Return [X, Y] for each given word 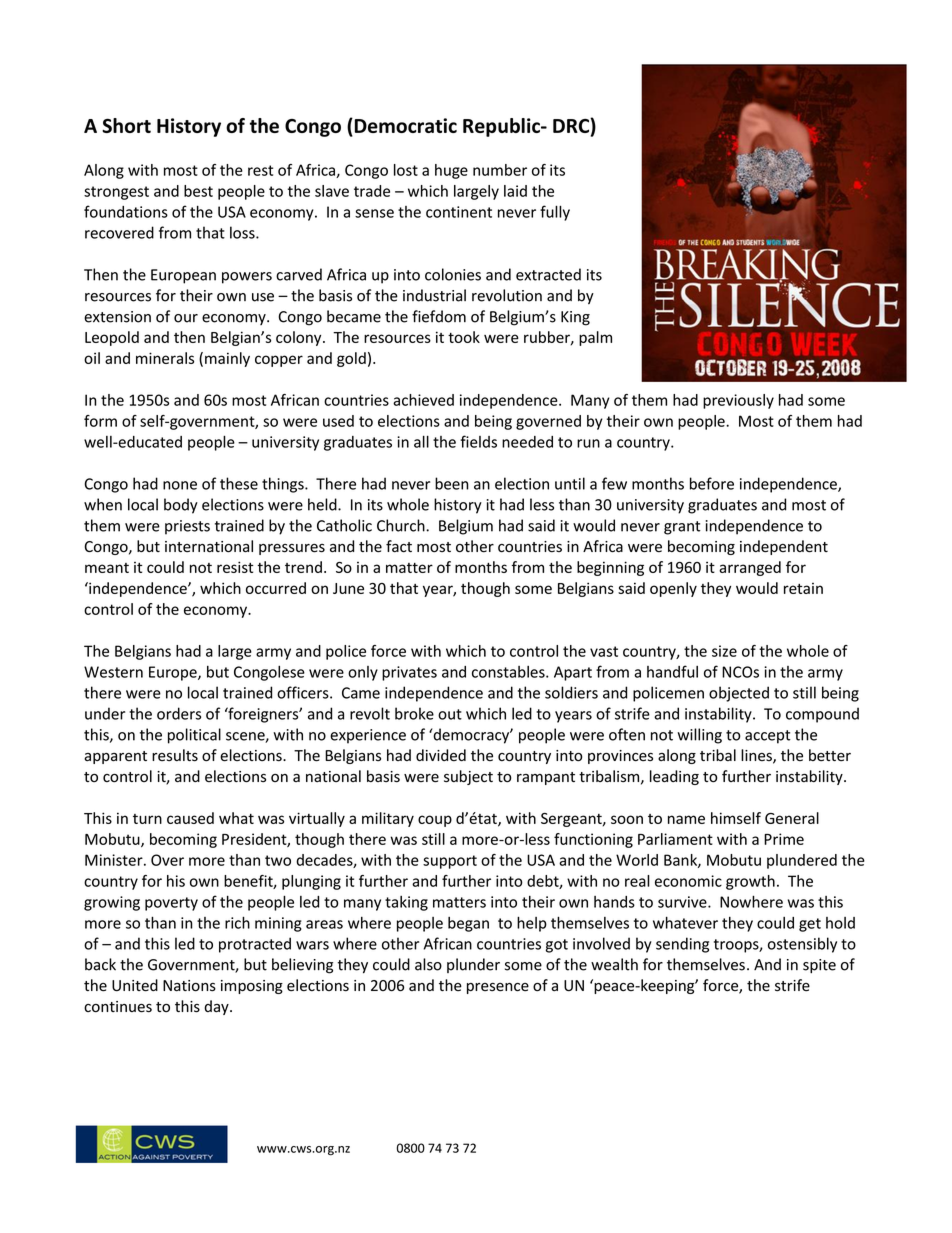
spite [819, 966]
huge [451, 171]
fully [555, 213]
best [198, 191]
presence [498, 988]
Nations [189, 986]
